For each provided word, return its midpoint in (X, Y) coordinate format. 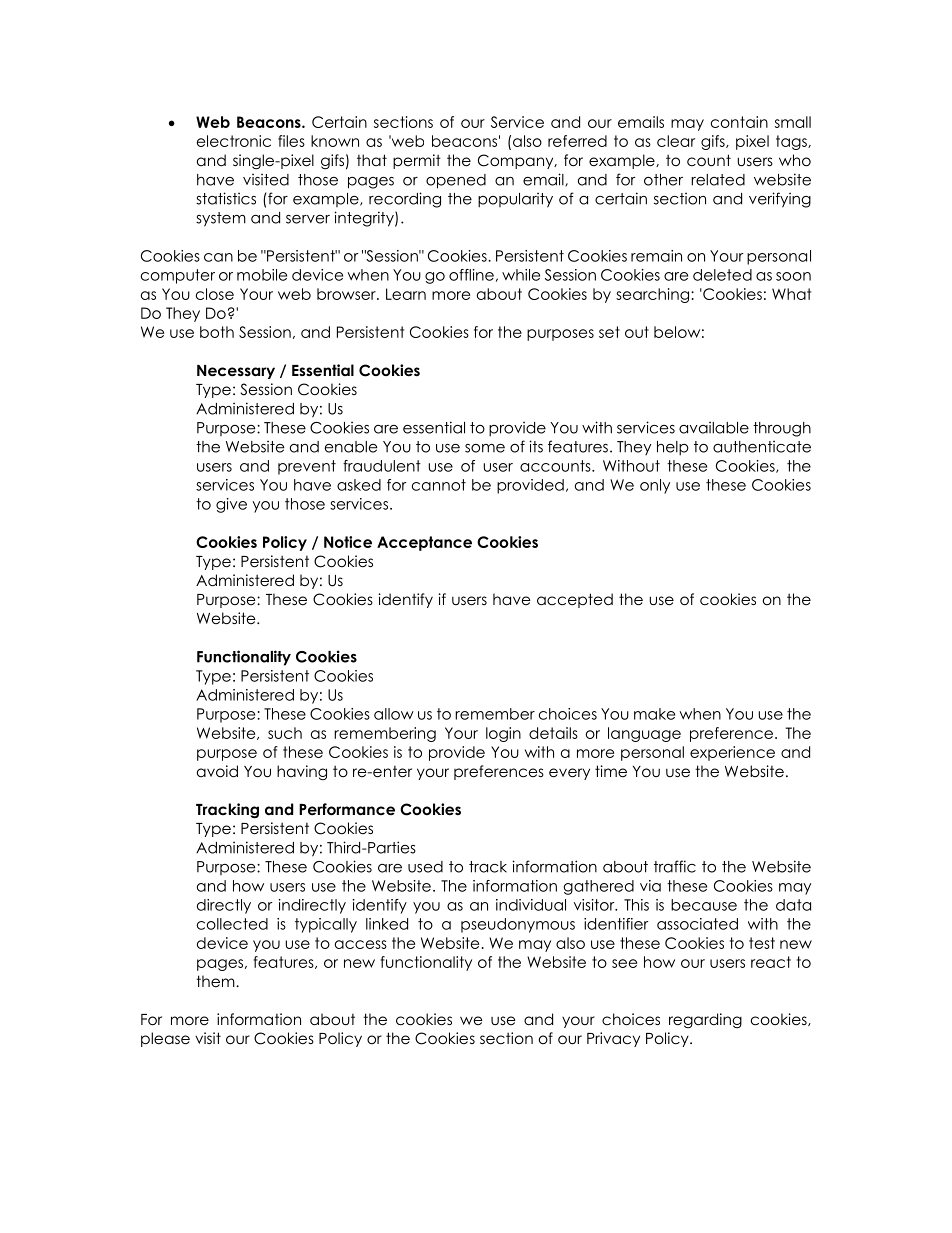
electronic (234, 141)
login (503, 734)
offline (471, 275)
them (216, 981)
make (654, 714)
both (217, 332)
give (231, 505)
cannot (439, 485)
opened (456, 181)
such (285, 733)
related (718, 180)
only (655, 486)
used (425, 867)
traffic (675, 866)
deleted (722, 275)
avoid (217, 771)
